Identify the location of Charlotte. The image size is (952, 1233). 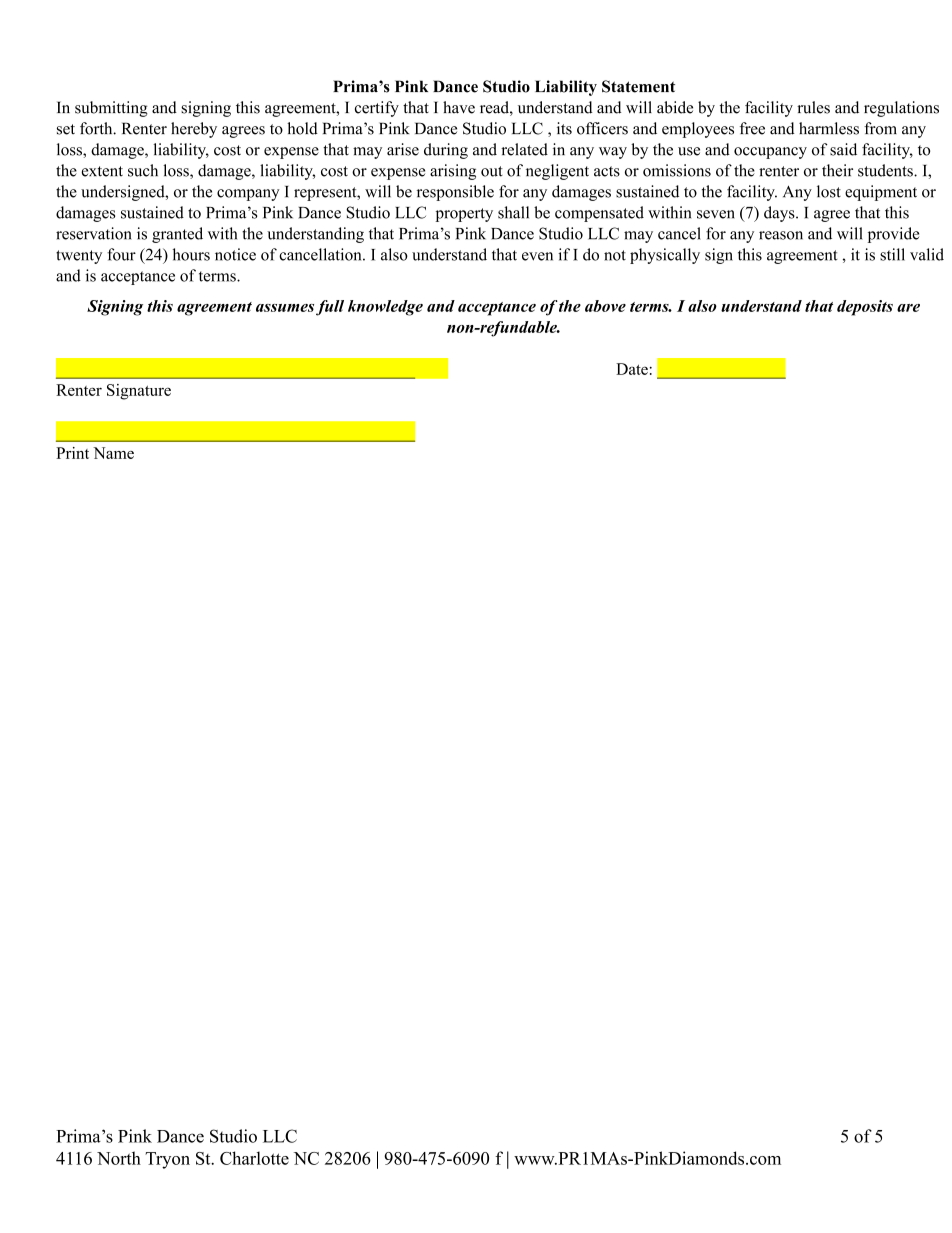
(254, 1158).
